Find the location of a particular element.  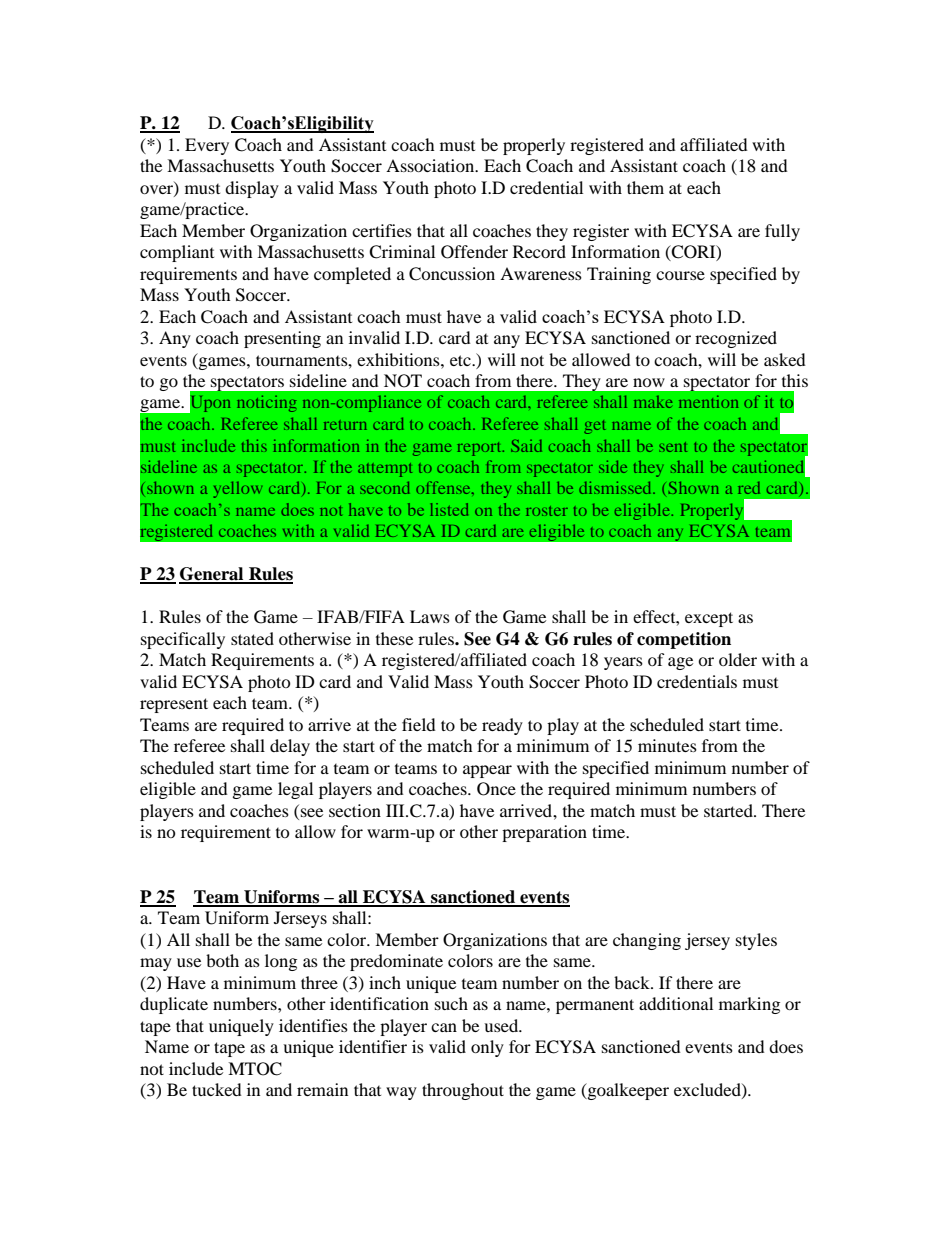

minutes is located at coordinates (667, 745).
